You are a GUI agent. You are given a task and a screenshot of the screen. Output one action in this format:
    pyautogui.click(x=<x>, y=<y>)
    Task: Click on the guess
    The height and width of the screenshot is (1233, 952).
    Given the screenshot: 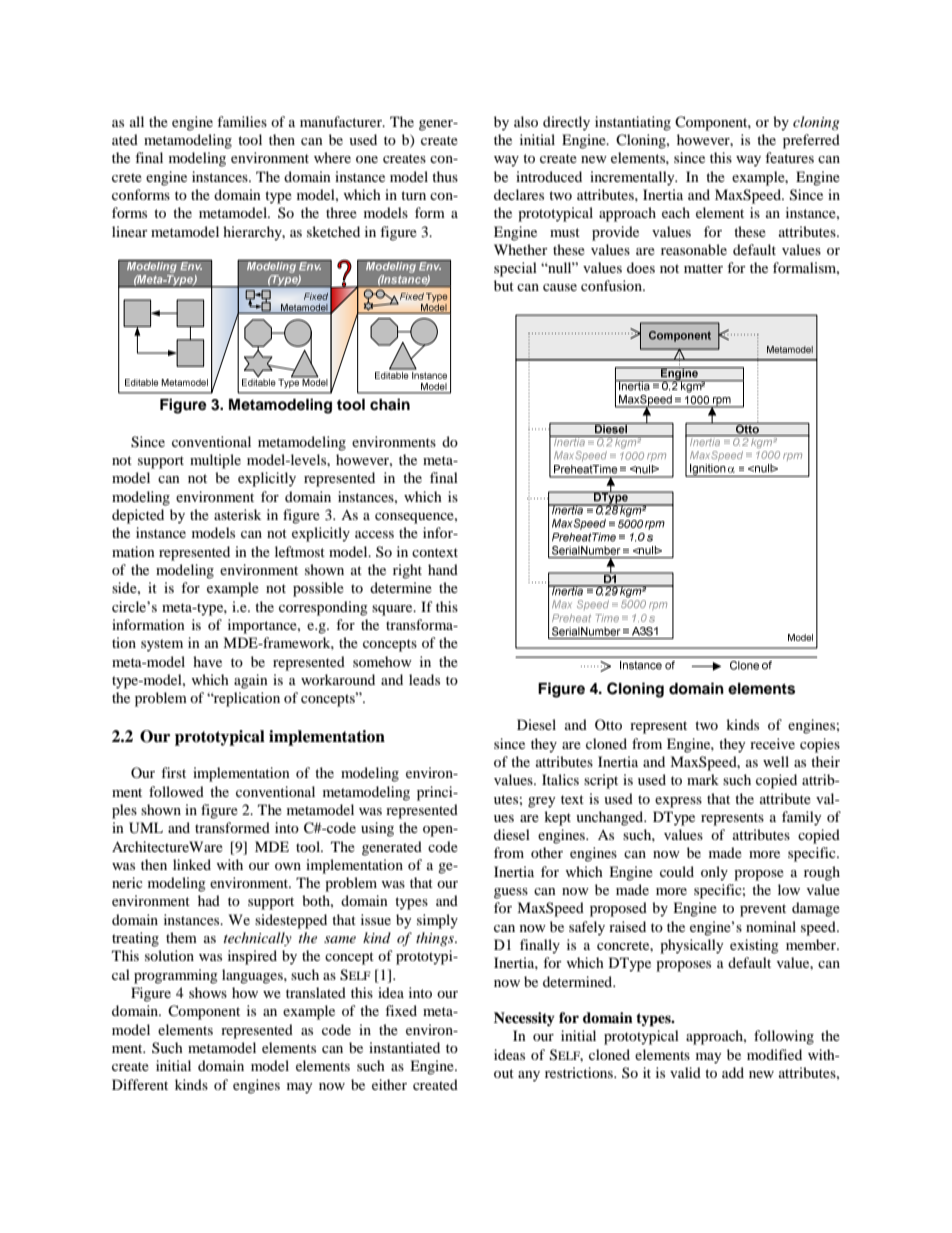 What is the action you would take?
    pyautogui.click(x=511, y=893)
